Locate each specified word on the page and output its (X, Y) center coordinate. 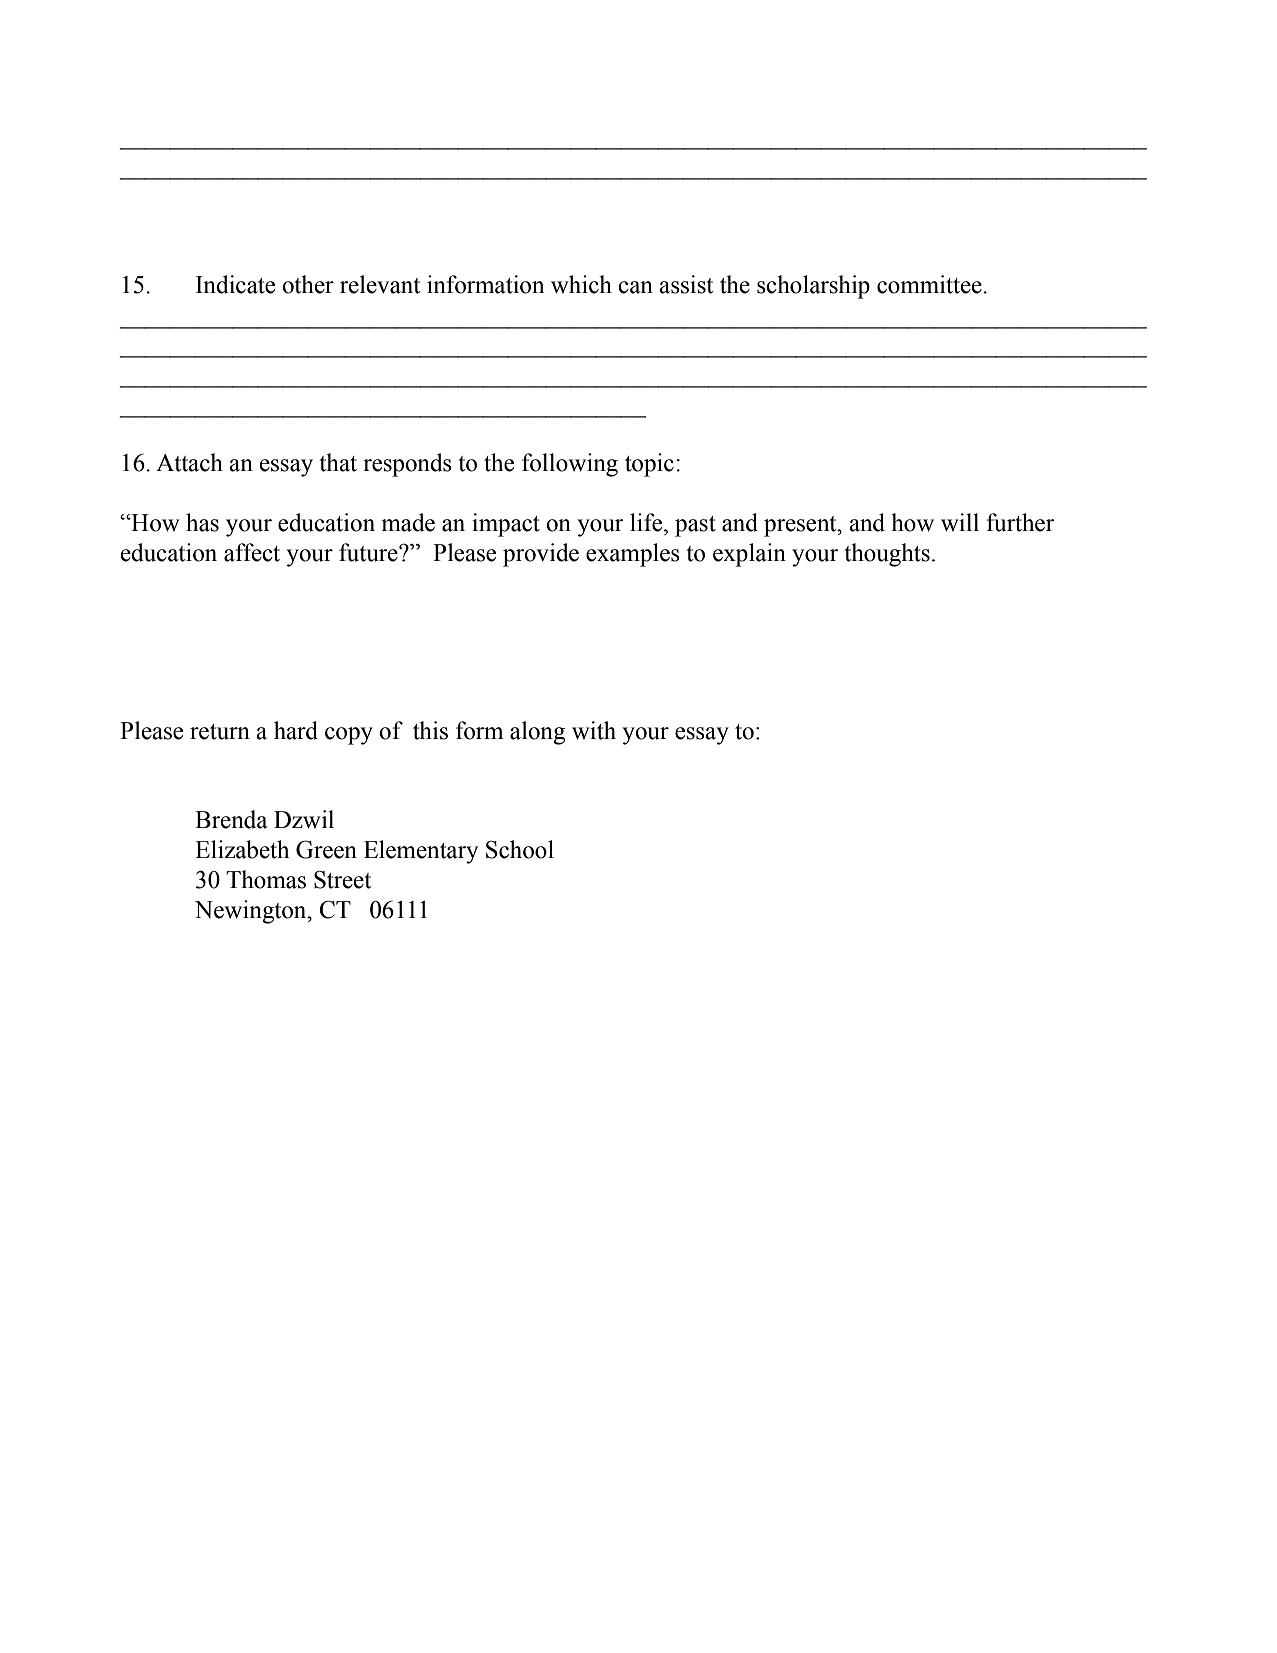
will (960, 522)
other (308, 284)
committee (930, 284)
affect (252, 552)
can (635, 287)
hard (296, 730)
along (537, 733)
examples (633, 555)
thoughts (887, 555)
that (338, 462)
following (570, 465)
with (594, 730)
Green (326, 849)
